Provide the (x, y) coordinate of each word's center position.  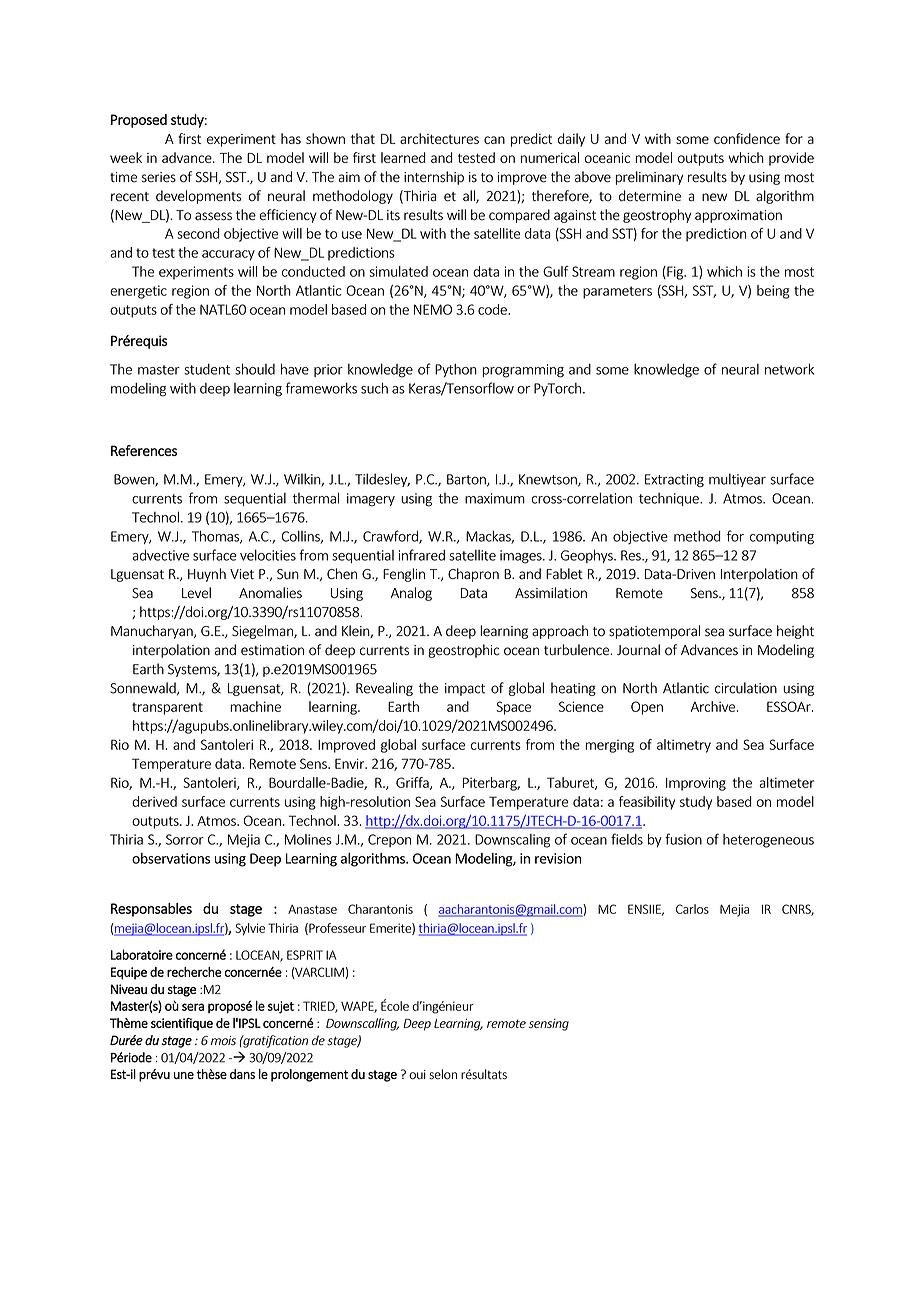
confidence (747, 138)
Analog (411, 594)
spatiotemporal (654, 632)
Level (196, 593)
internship (434, 178)
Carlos (692, 909)
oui (417, 1075)
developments (199, 197)
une (184, 1075)
